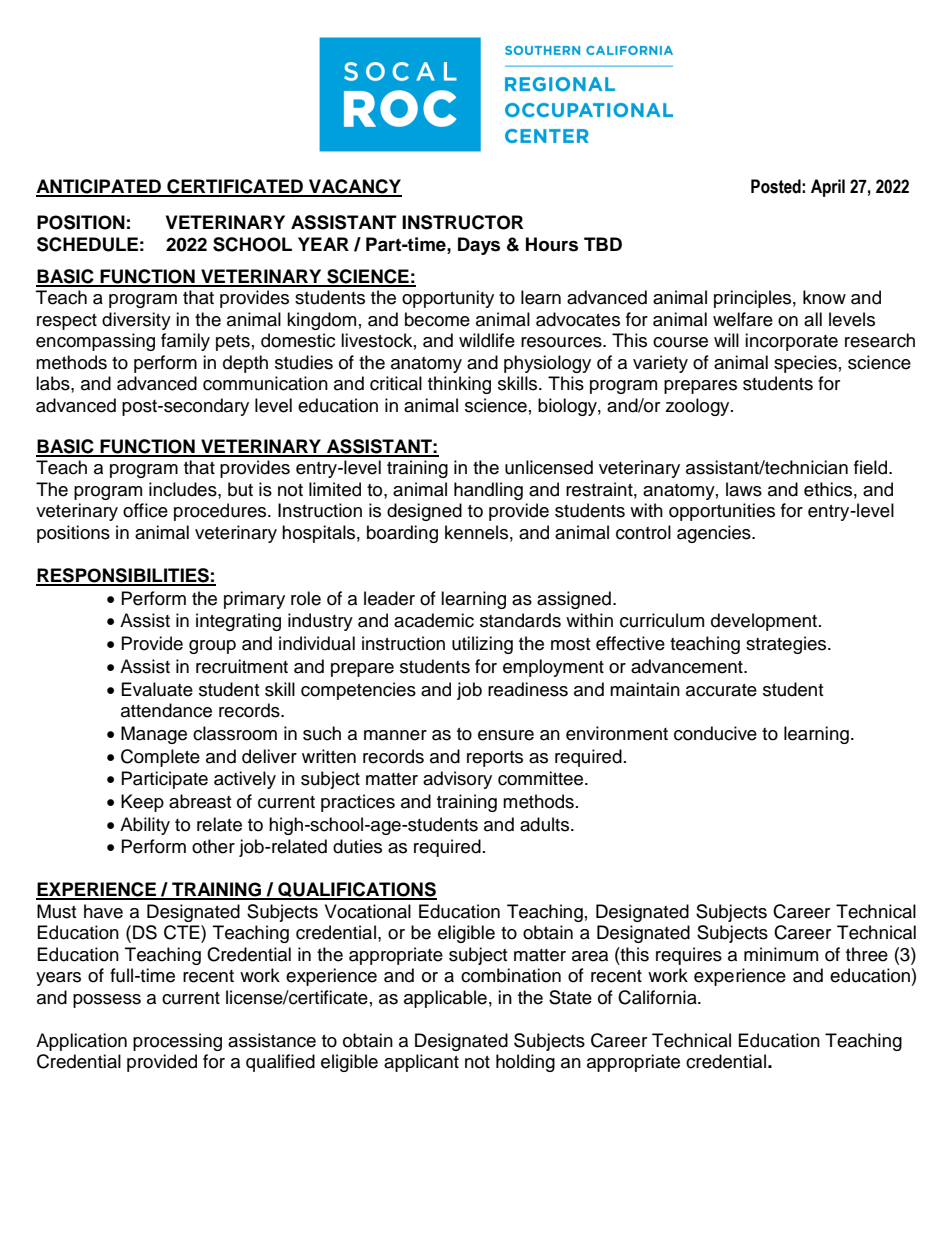  Describe the element at coordinates (421, 1063) in the screenshot. I see `applicant` at that location.
